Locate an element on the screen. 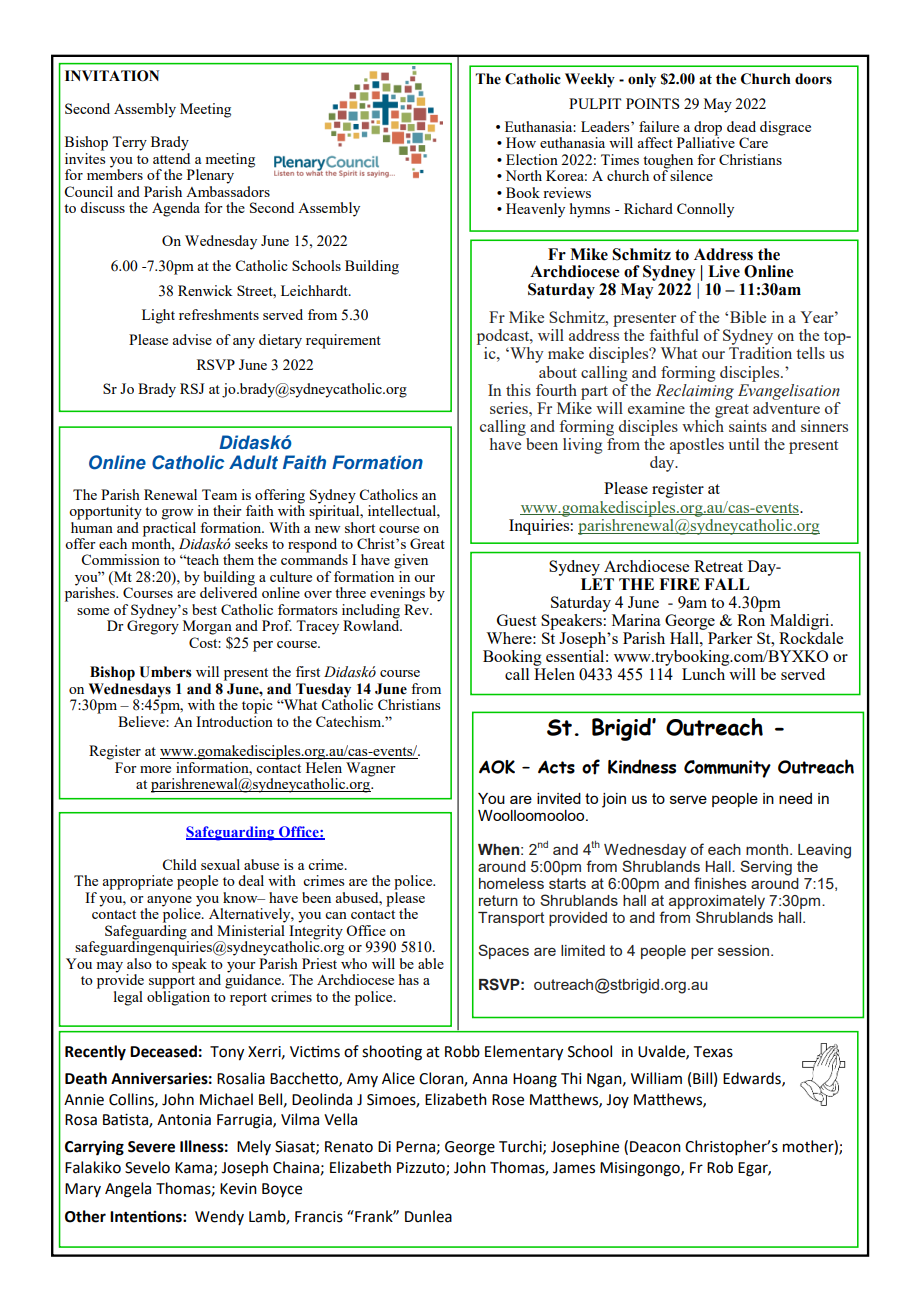  Renato is located at coordinates (349, 1147).
